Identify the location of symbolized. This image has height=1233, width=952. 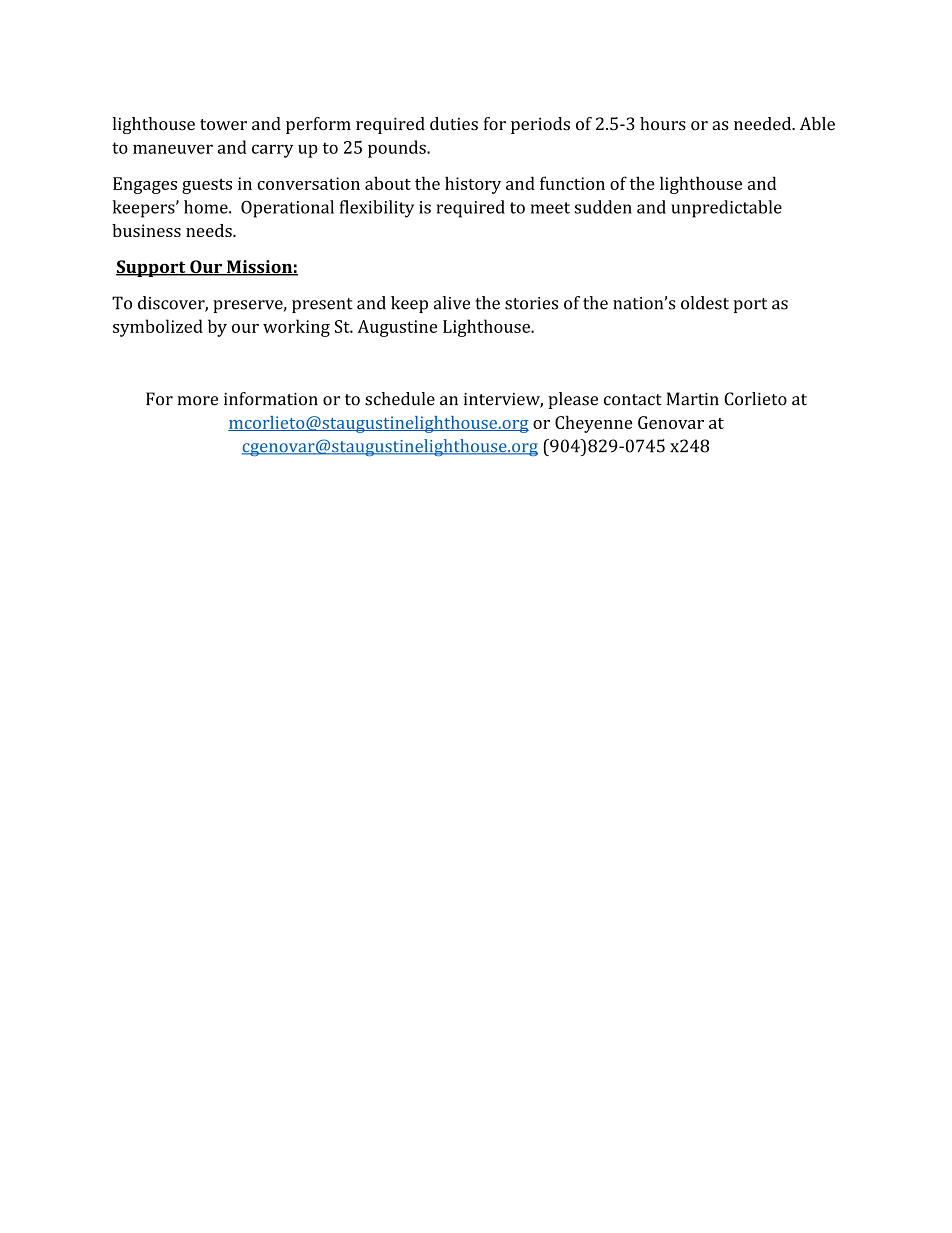
(158, 328).
